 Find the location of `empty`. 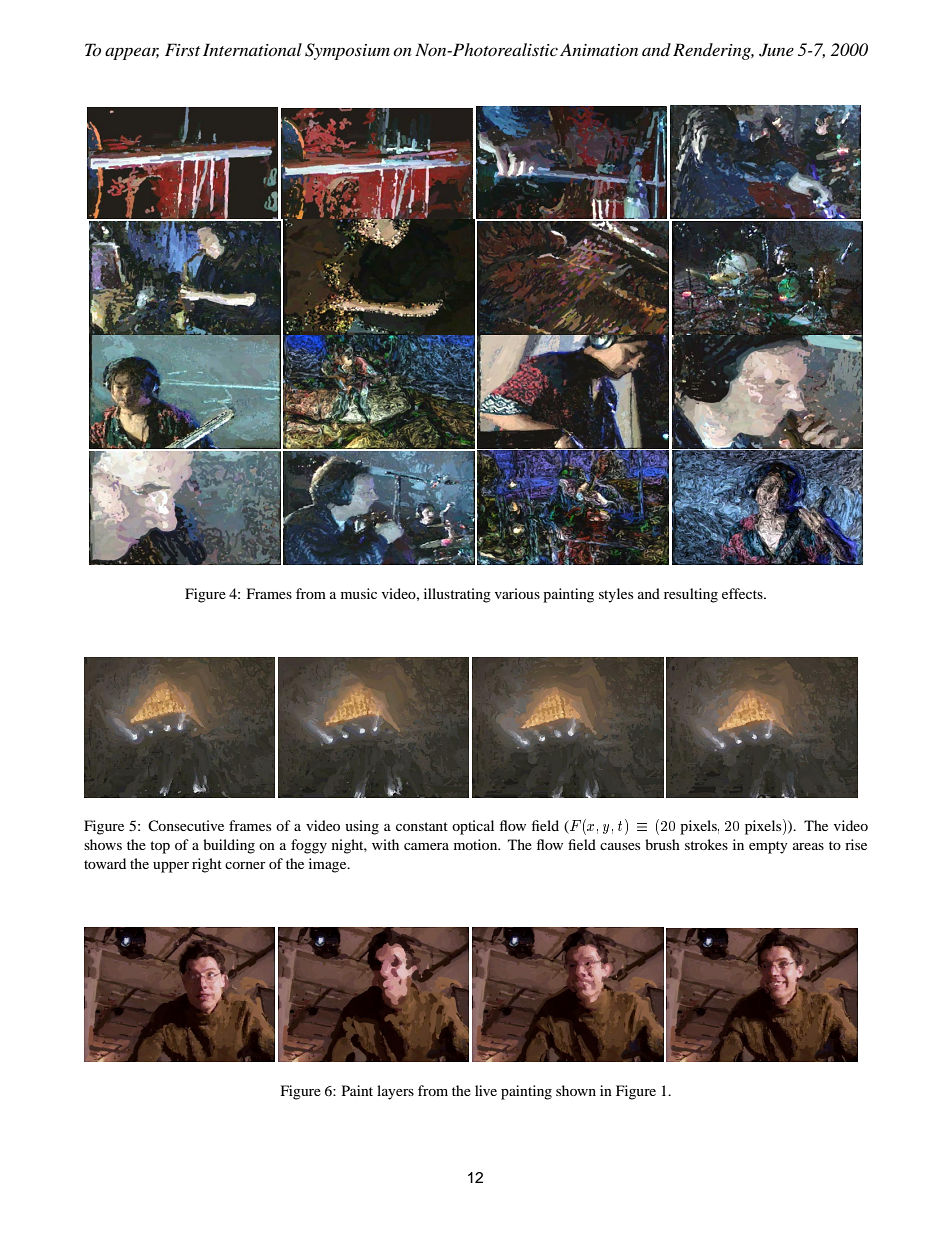

empty is located at coordinates (768, 847).
